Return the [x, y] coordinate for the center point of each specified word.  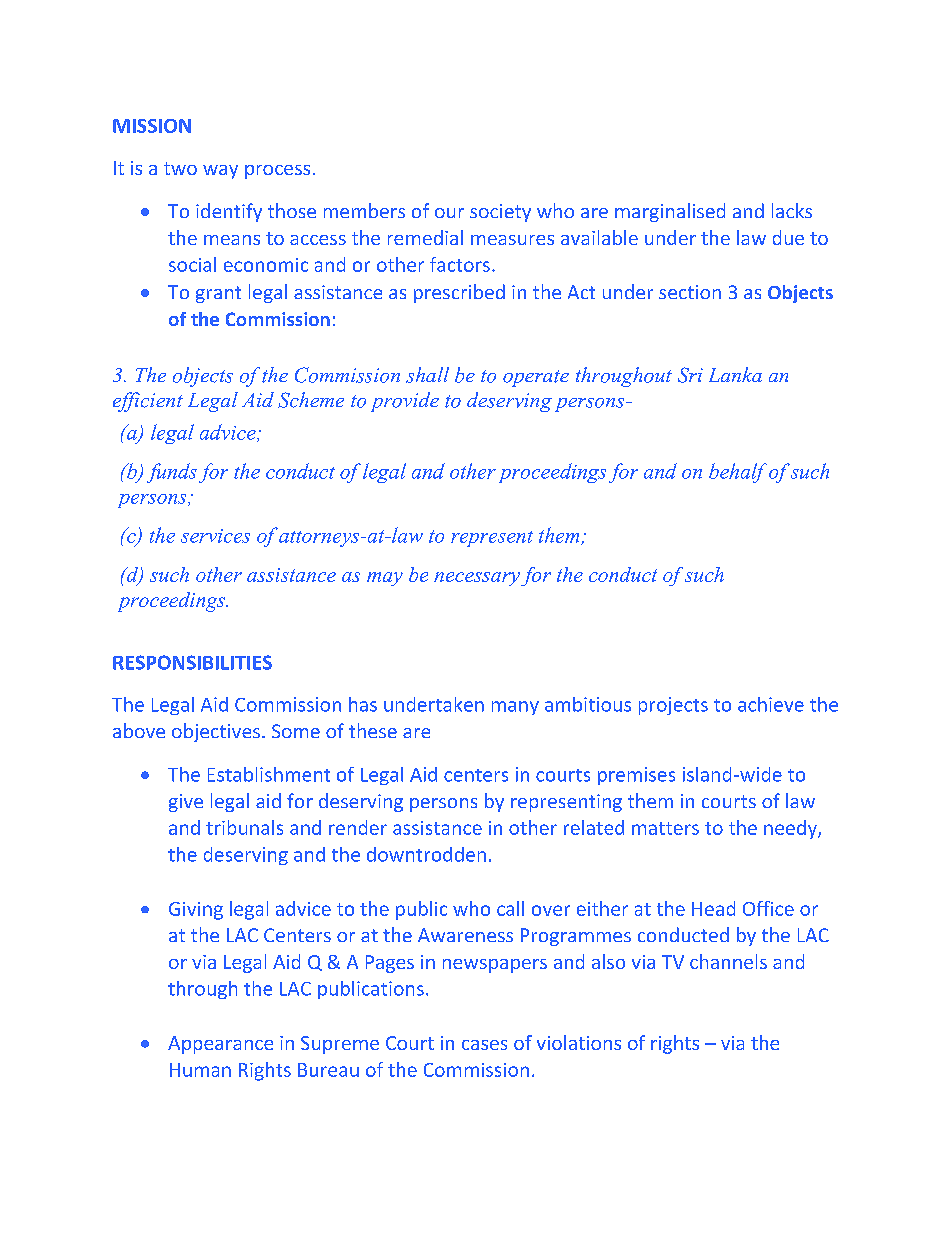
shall [427, 375]
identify [229, 212]
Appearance [220, 1045]
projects [673, 706]
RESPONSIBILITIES [192, 662]
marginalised [670, 212]
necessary [477, 579]
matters [665, 828]
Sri [690, 375]
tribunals [244, 827]
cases [484, 1045]
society [500, 213]
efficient [148, 402]
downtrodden [426, 854]
